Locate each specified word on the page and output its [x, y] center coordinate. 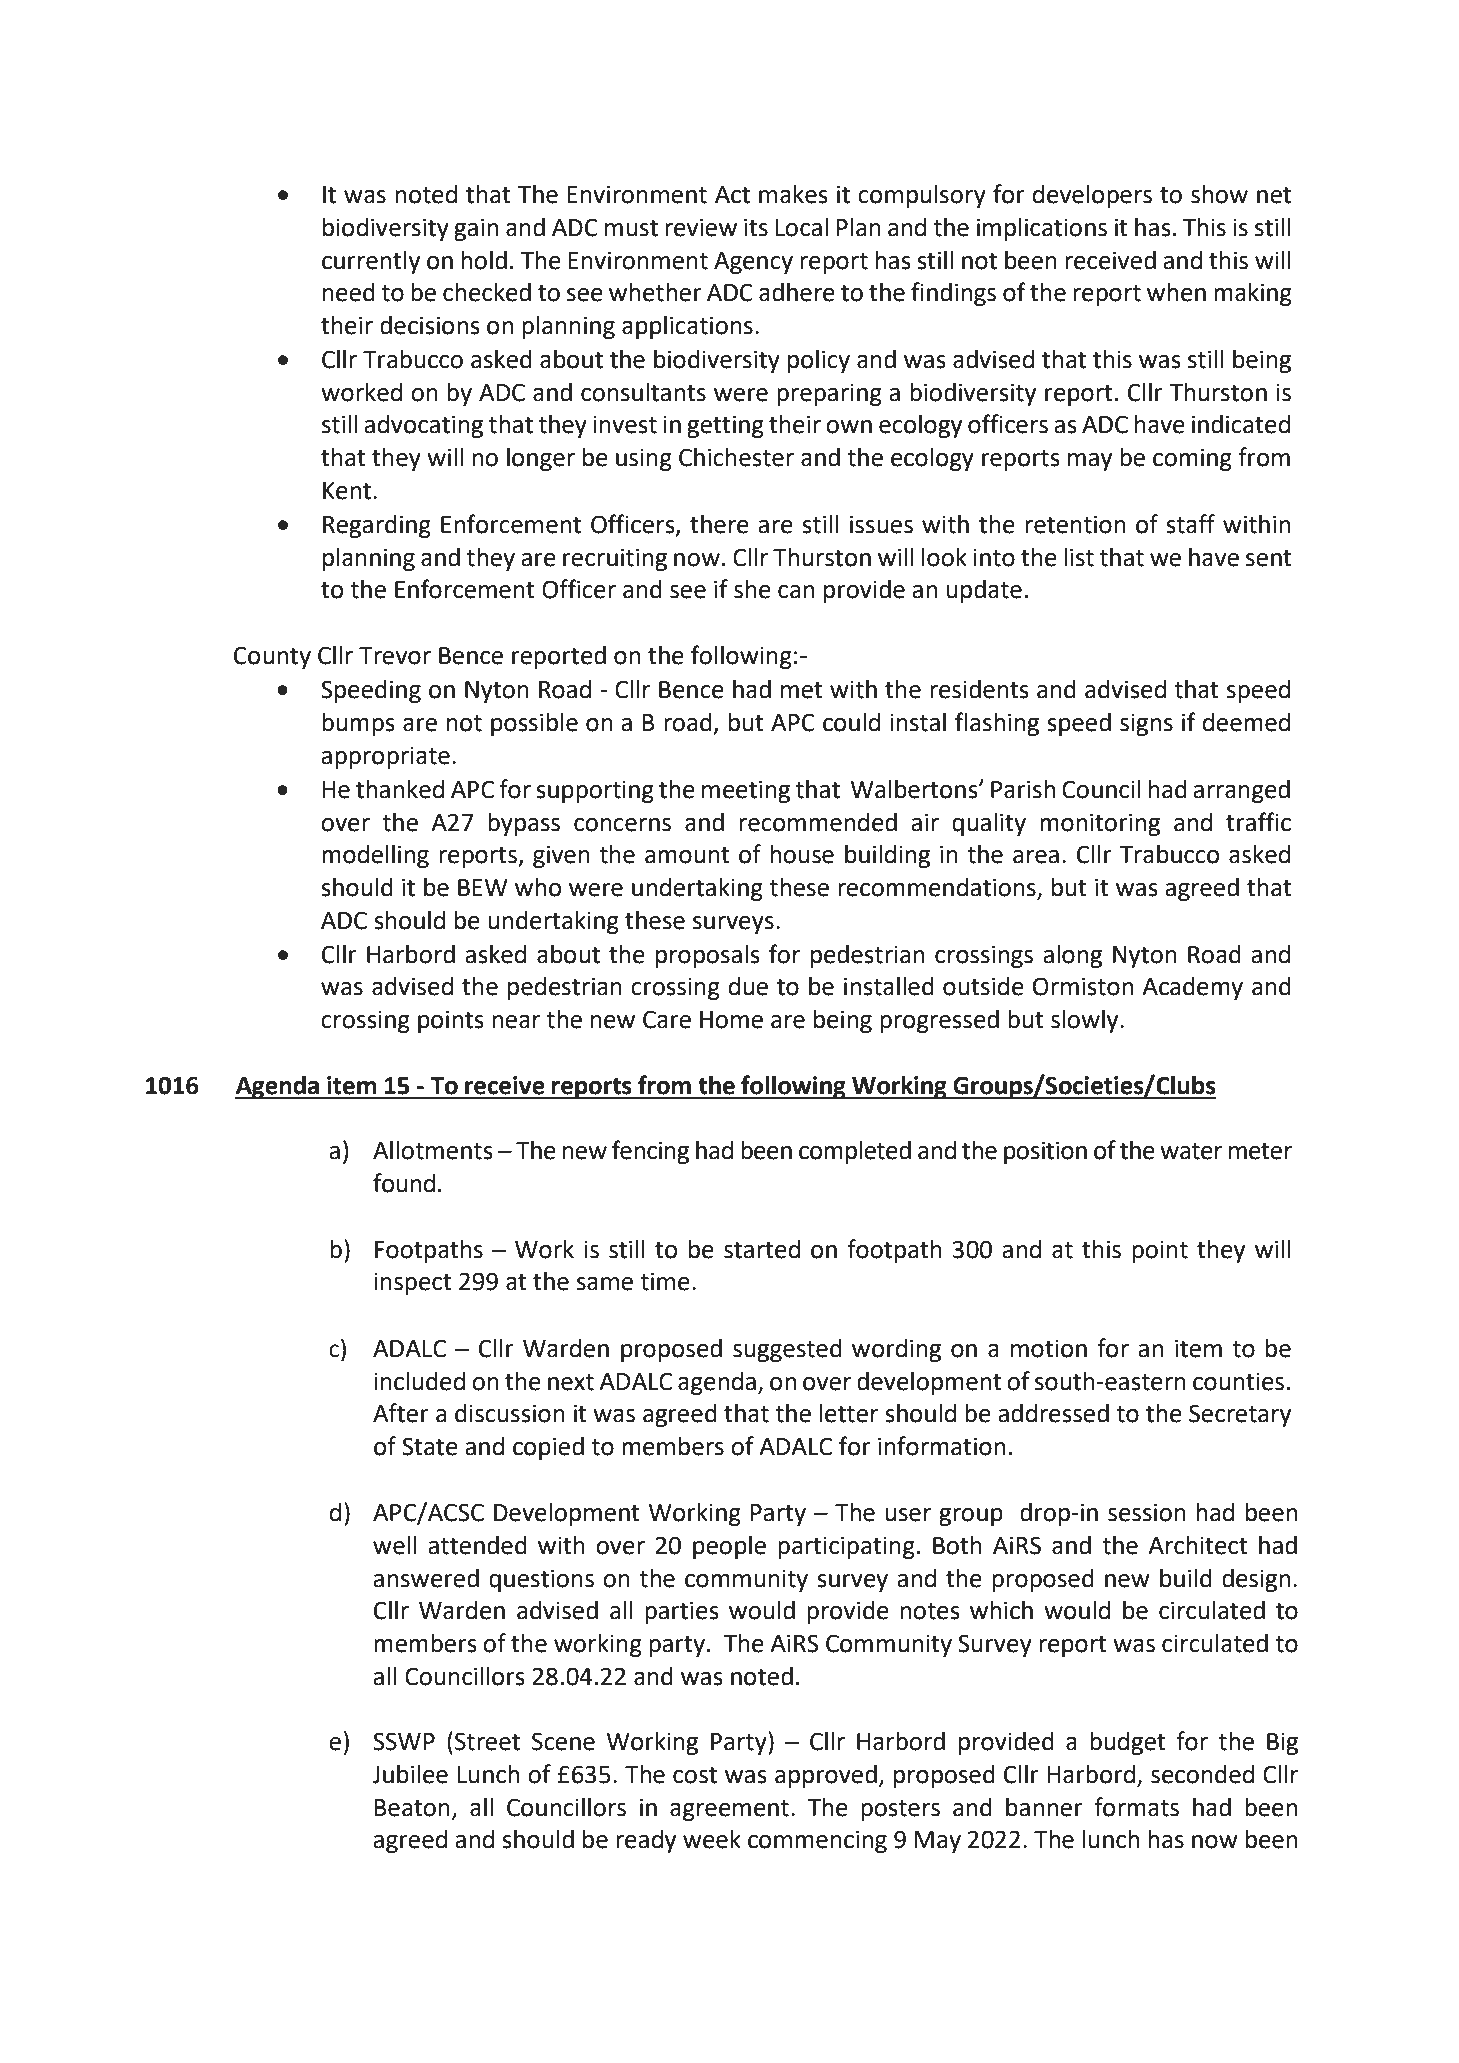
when [1176, 292]
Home [731, 1020]
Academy [1192, 988]
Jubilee [410, 1774]
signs [1146, 724]
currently [371, 262]
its [756, 227]
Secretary [1240, 1415]
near [516, 1022]
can [796, 592]
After [401, 1413]
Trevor [395, 656]
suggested [787, 1350]
